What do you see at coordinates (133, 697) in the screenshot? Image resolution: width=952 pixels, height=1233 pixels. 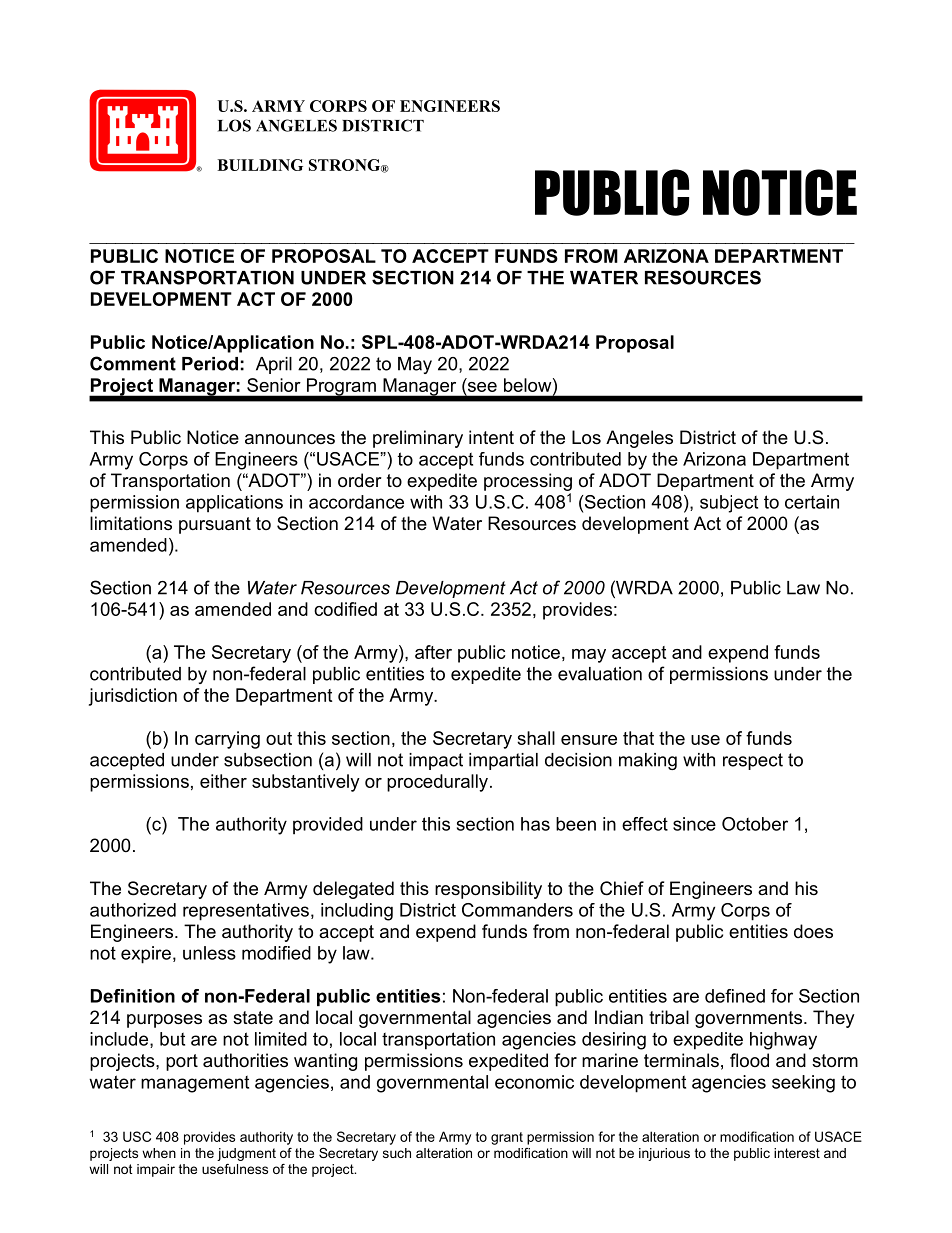 I see `jurisdiction` at bounding box center [133, 697].
